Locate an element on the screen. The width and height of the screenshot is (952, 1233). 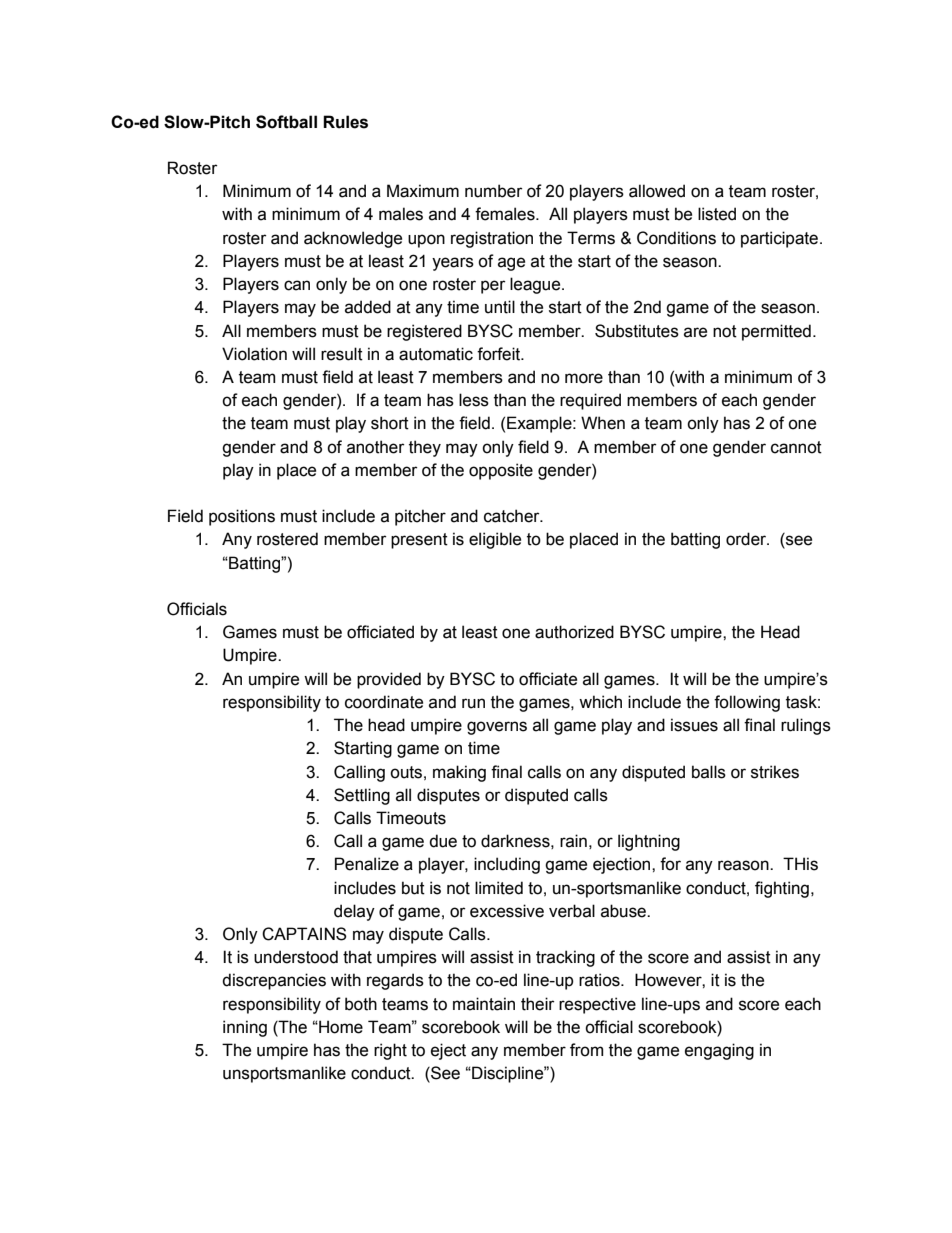
coordinate is located at coordinates (384, 702).
